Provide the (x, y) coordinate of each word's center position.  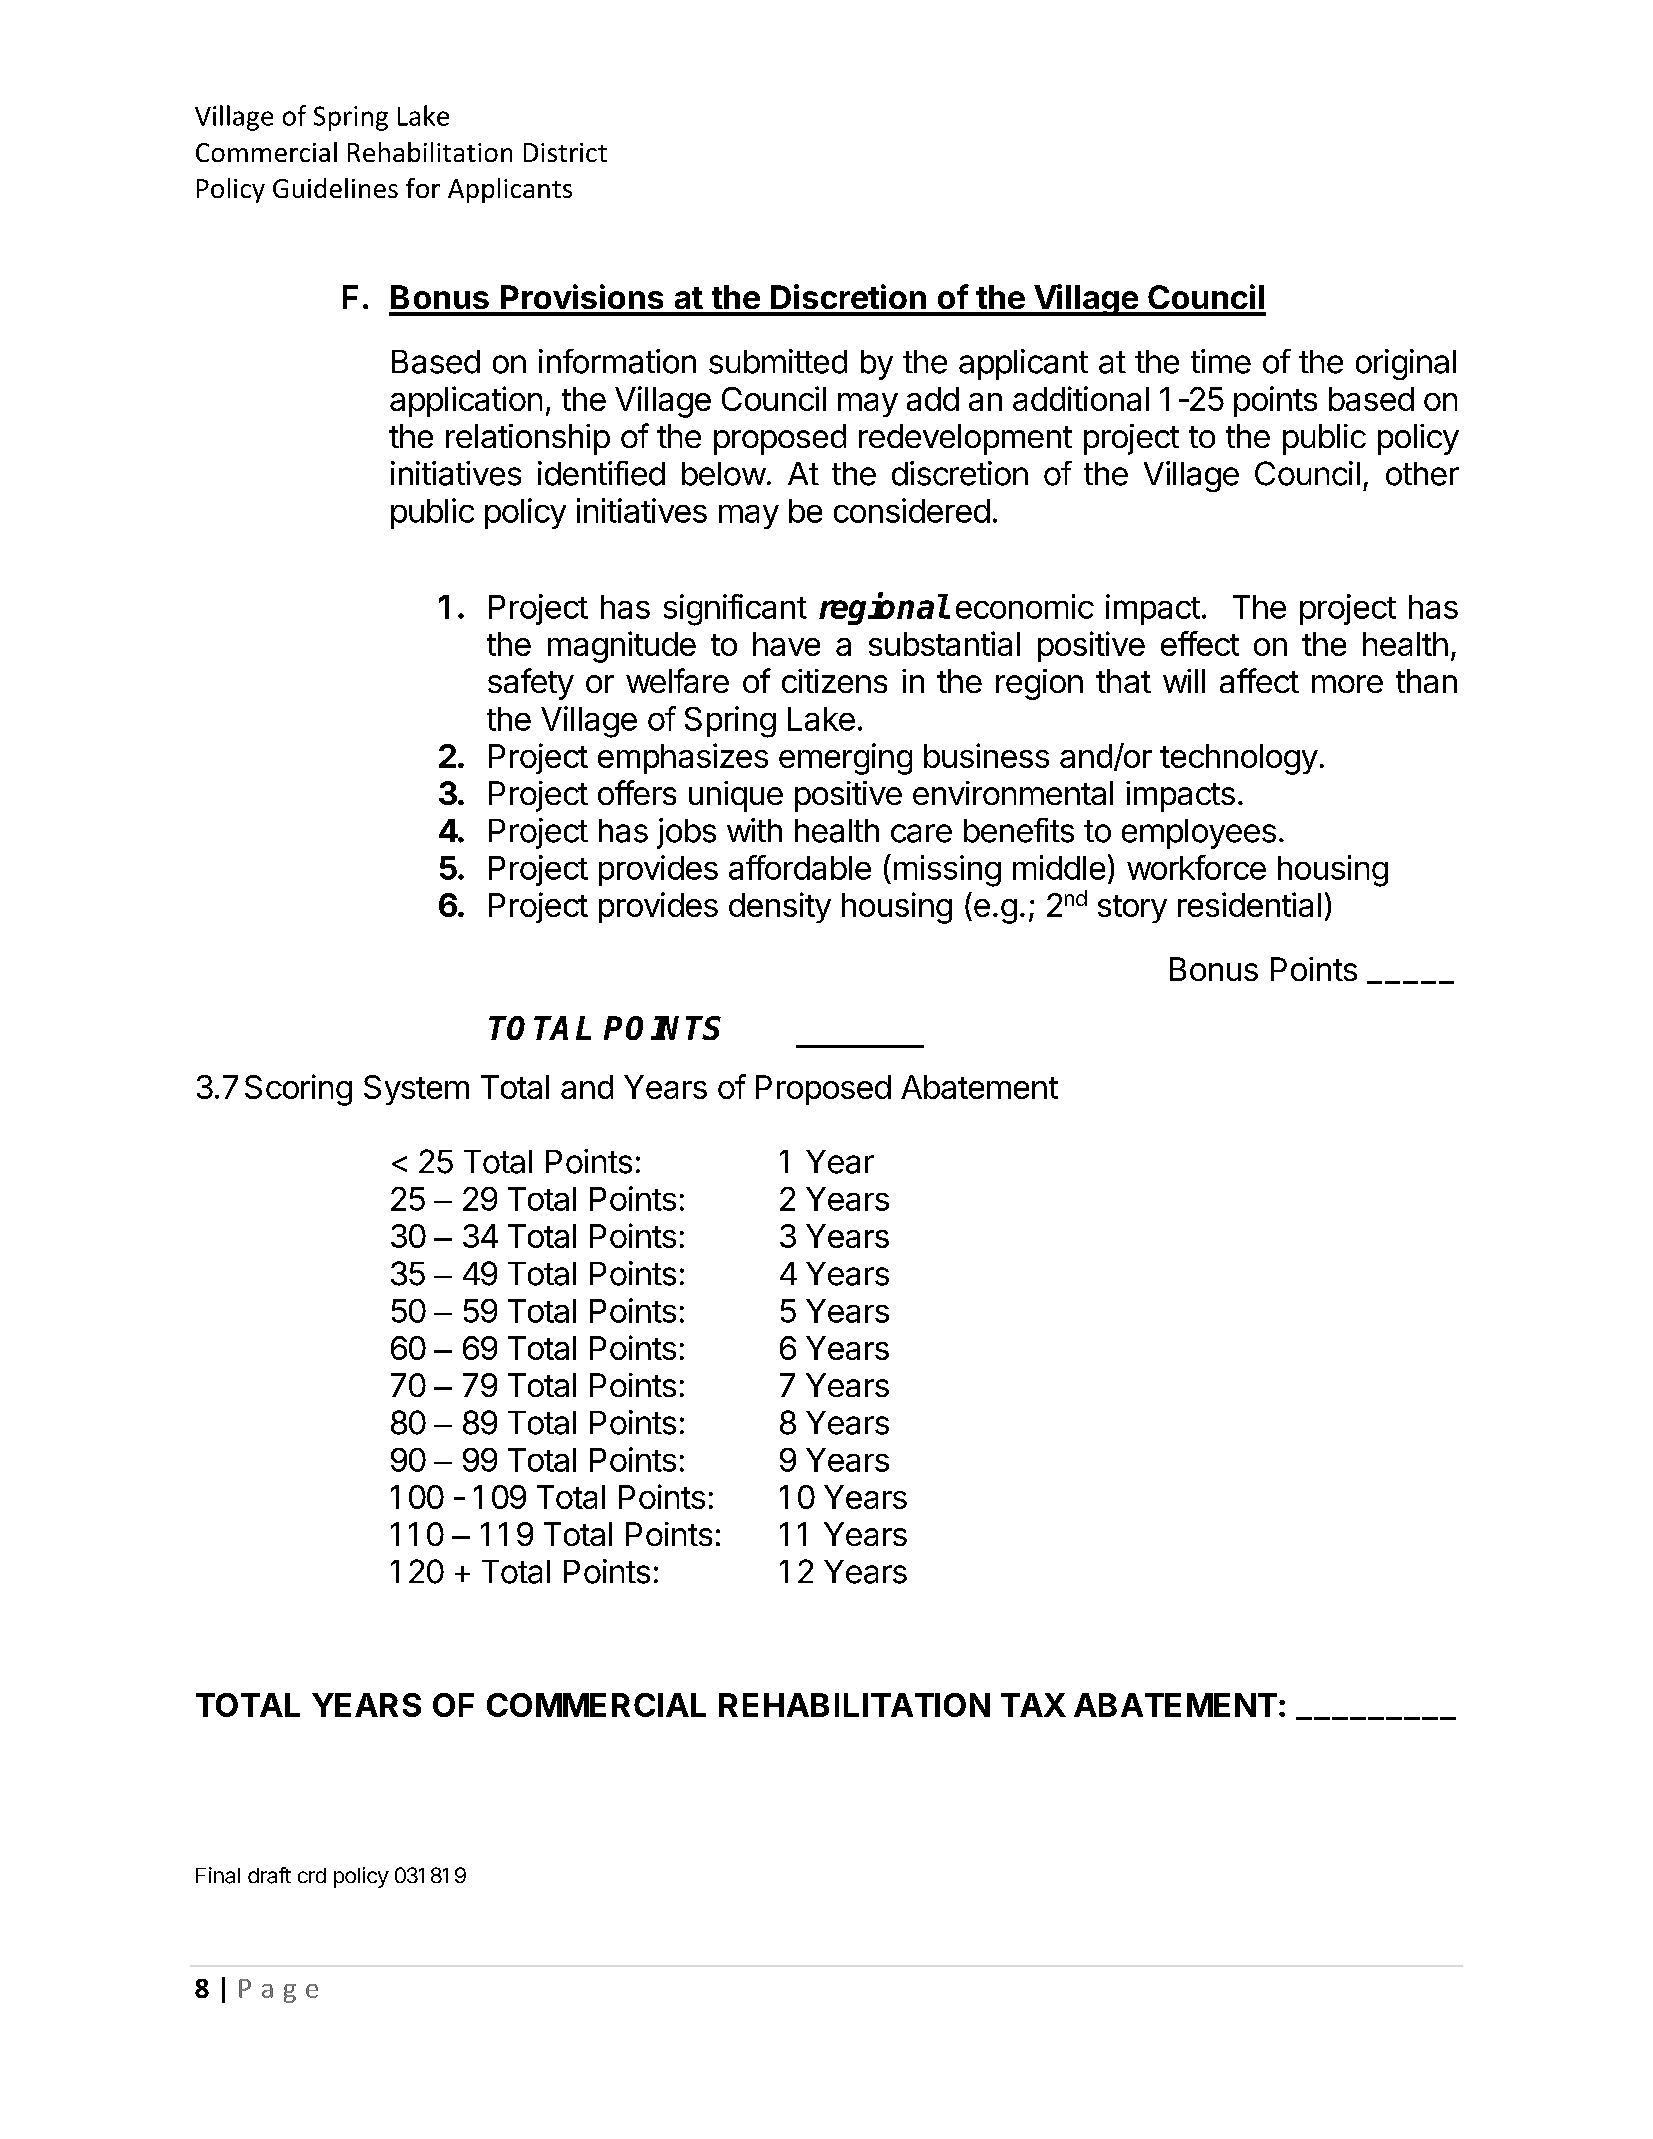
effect (1200, 643)
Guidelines (335, 188)
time (1221, 361)
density (780, 907)
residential (1249, 904)
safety (531, 684)
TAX (1033, 1705)
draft (269, 1875)
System (416, 1090)
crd (312, 1875)
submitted (778, 361)
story (1132, 909)
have (786, 644)
